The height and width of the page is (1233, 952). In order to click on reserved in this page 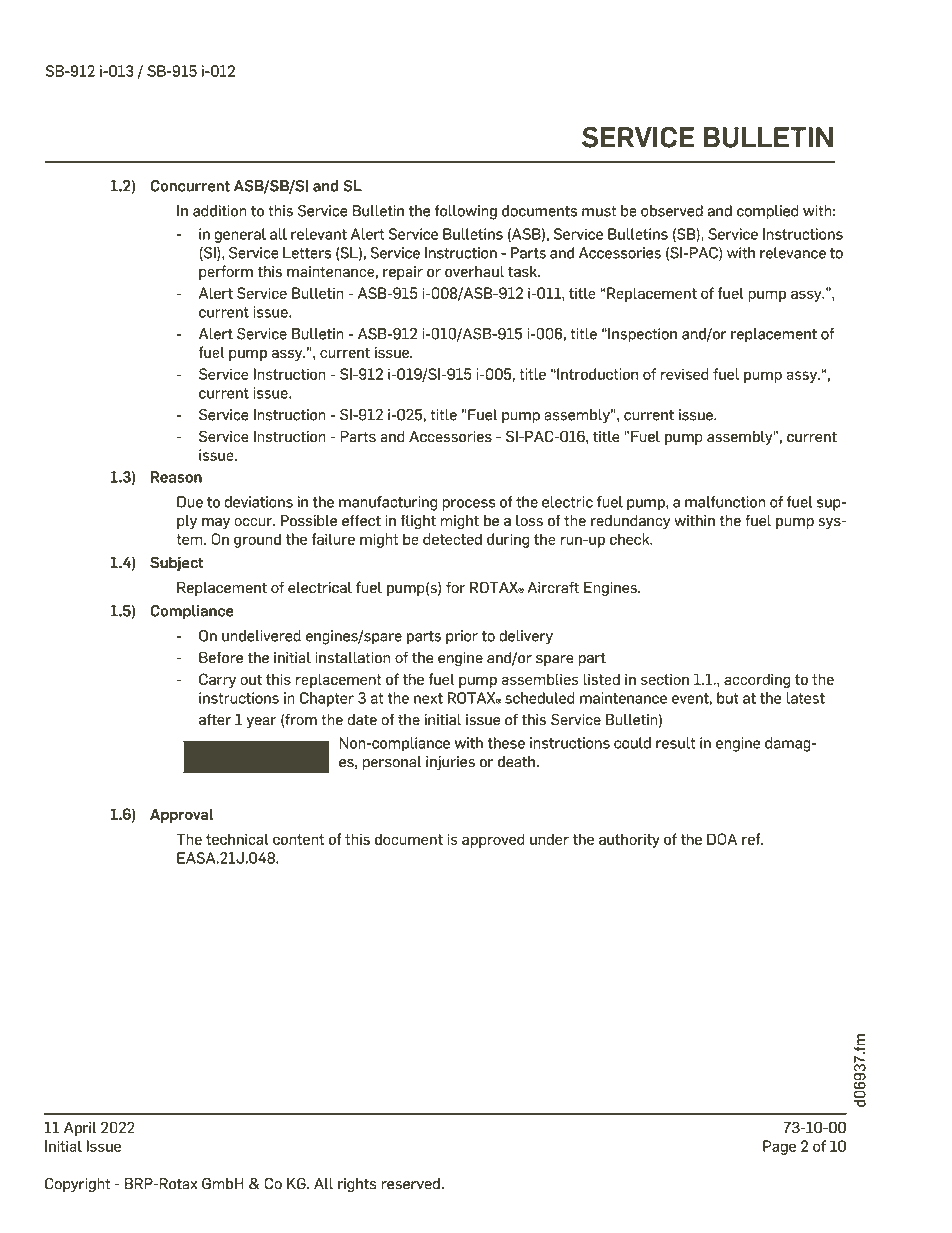, I will do `click(411, 1184)`.
